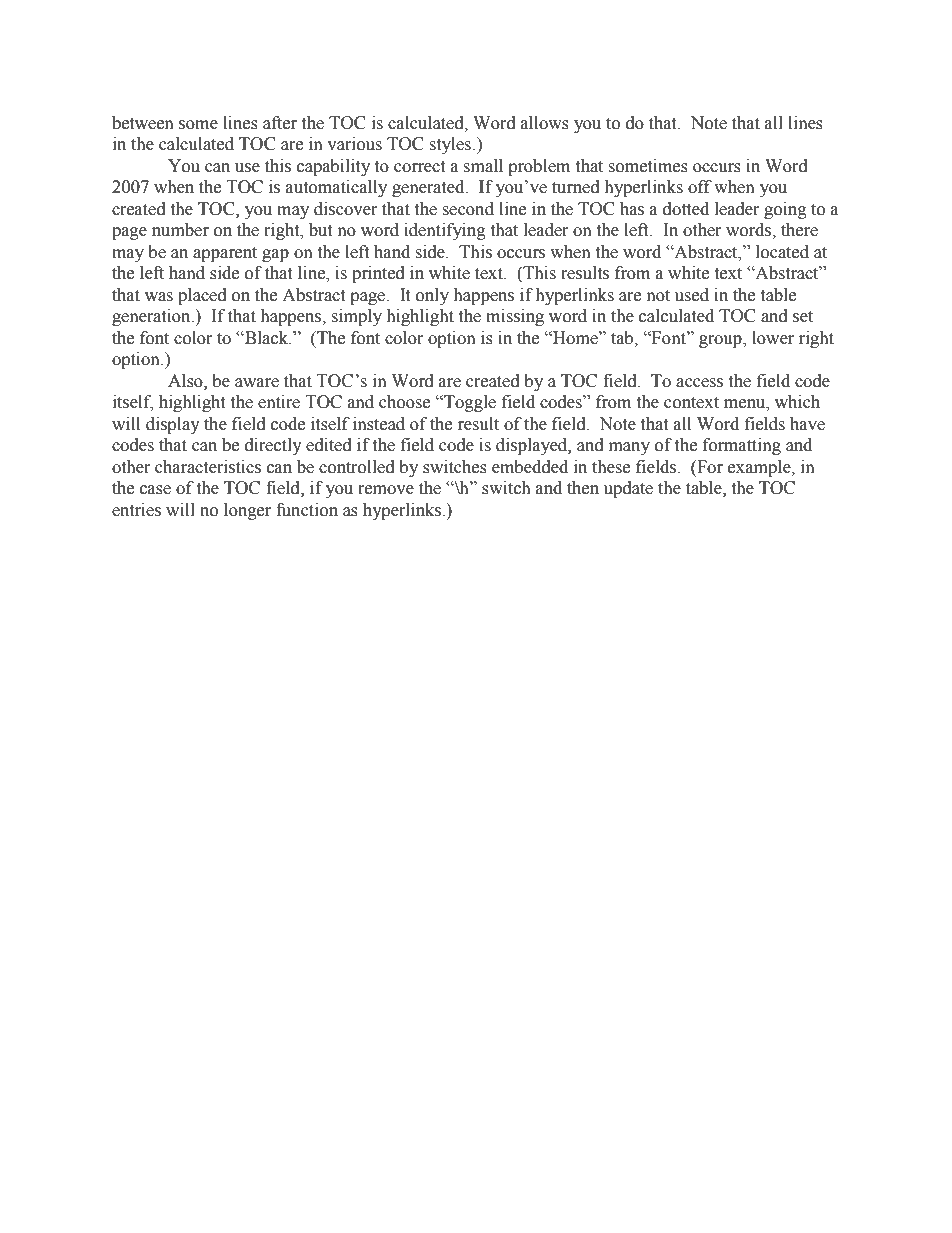  I want to click on after, so click(280, 123).
